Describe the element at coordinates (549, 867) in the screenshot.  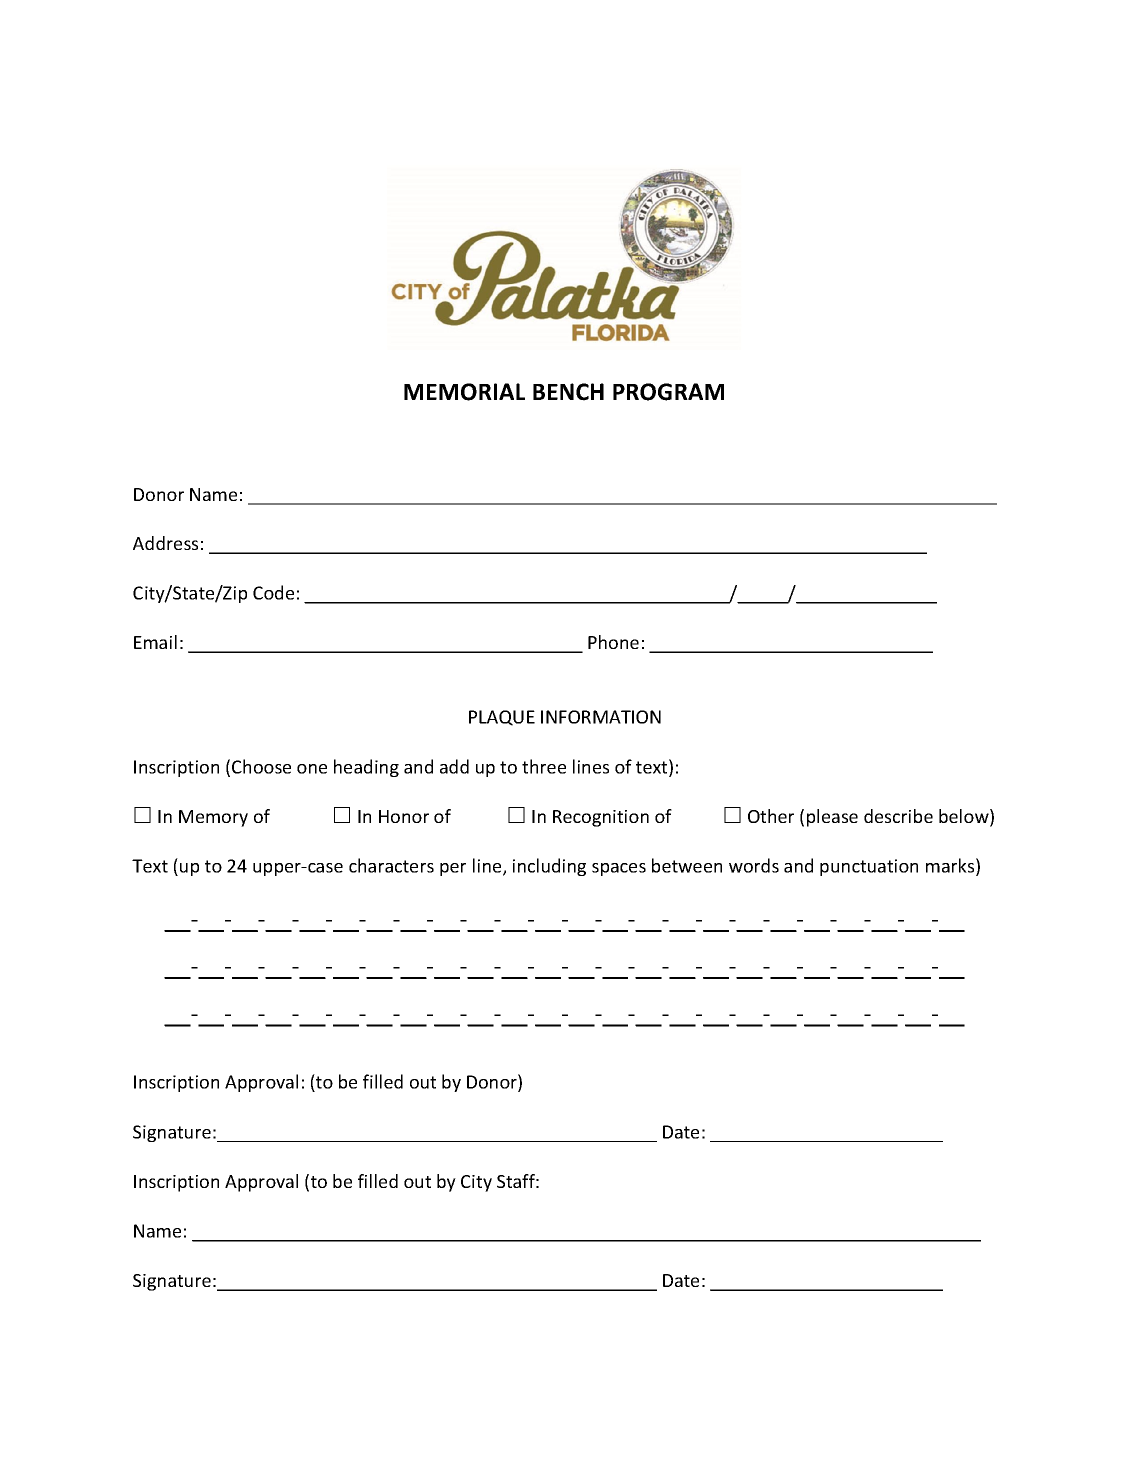
I see `including` at that location.
